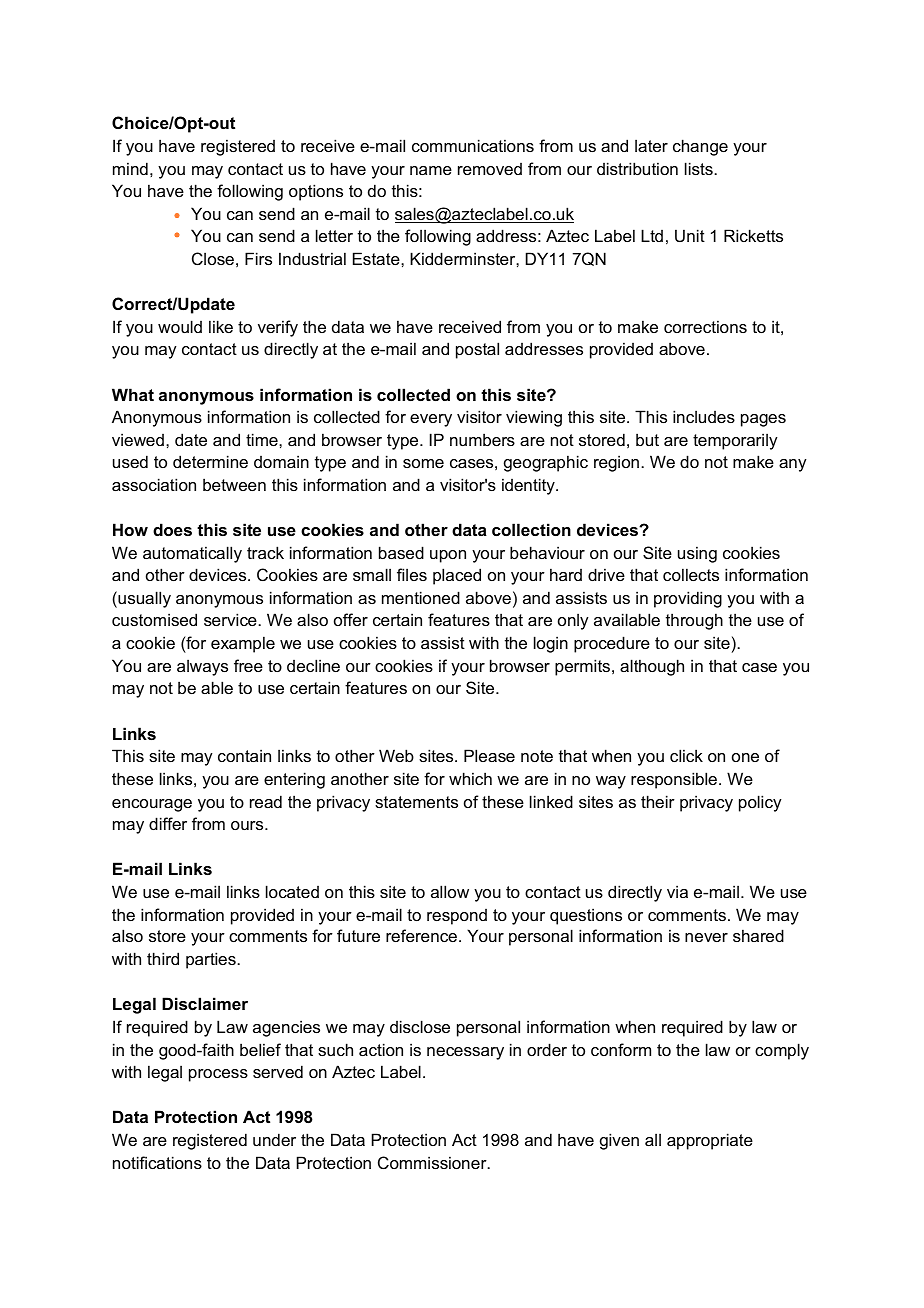 The width and height of the screenshot is (924, 1308). What do you see at coordinates (274, 1139) in the screenshot?
I see `under` at bounding box center [274, 1139].
